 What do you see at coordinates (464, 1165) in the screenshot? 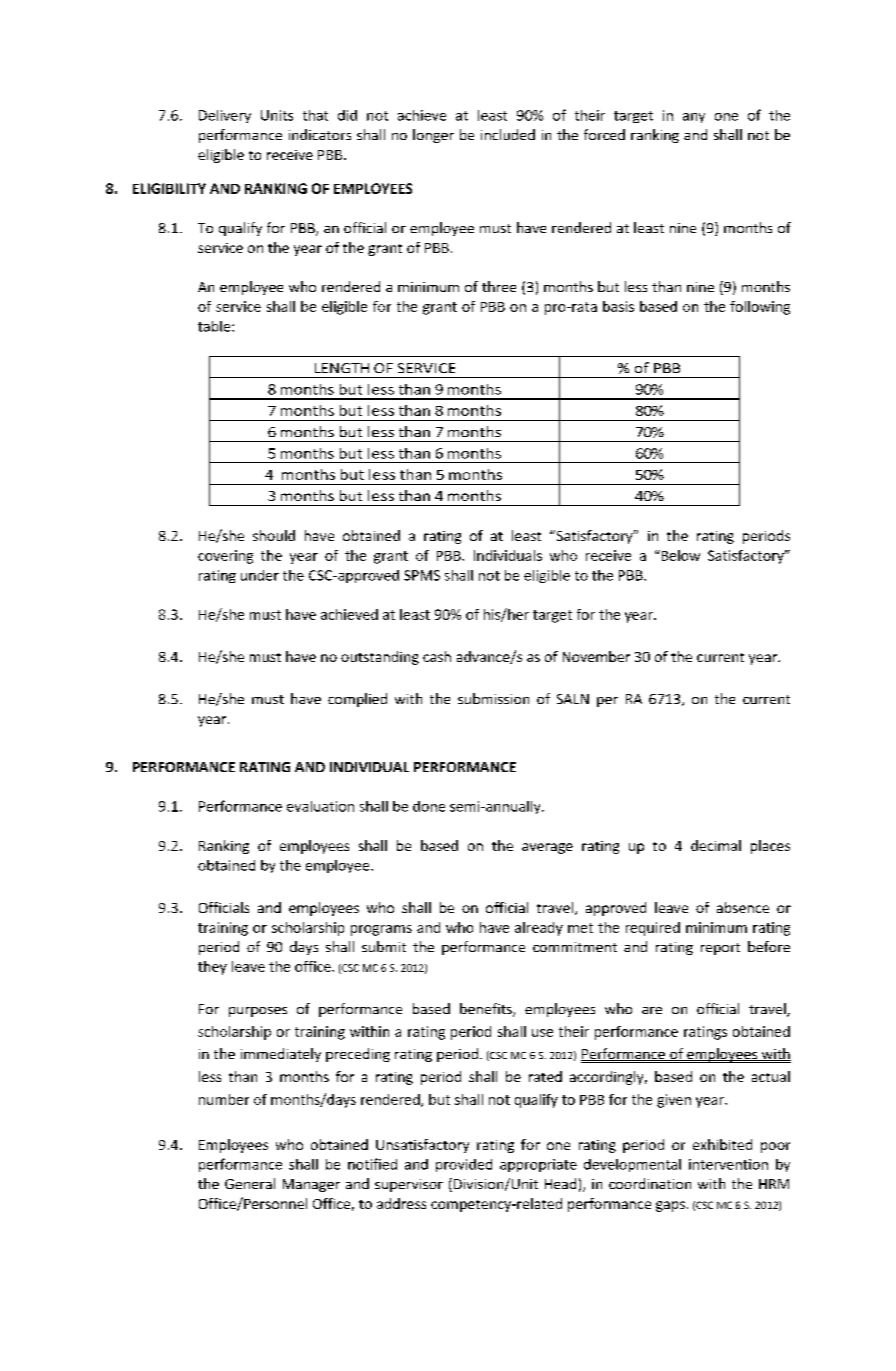
I see `provided` at bounding box center [464, 1165].
